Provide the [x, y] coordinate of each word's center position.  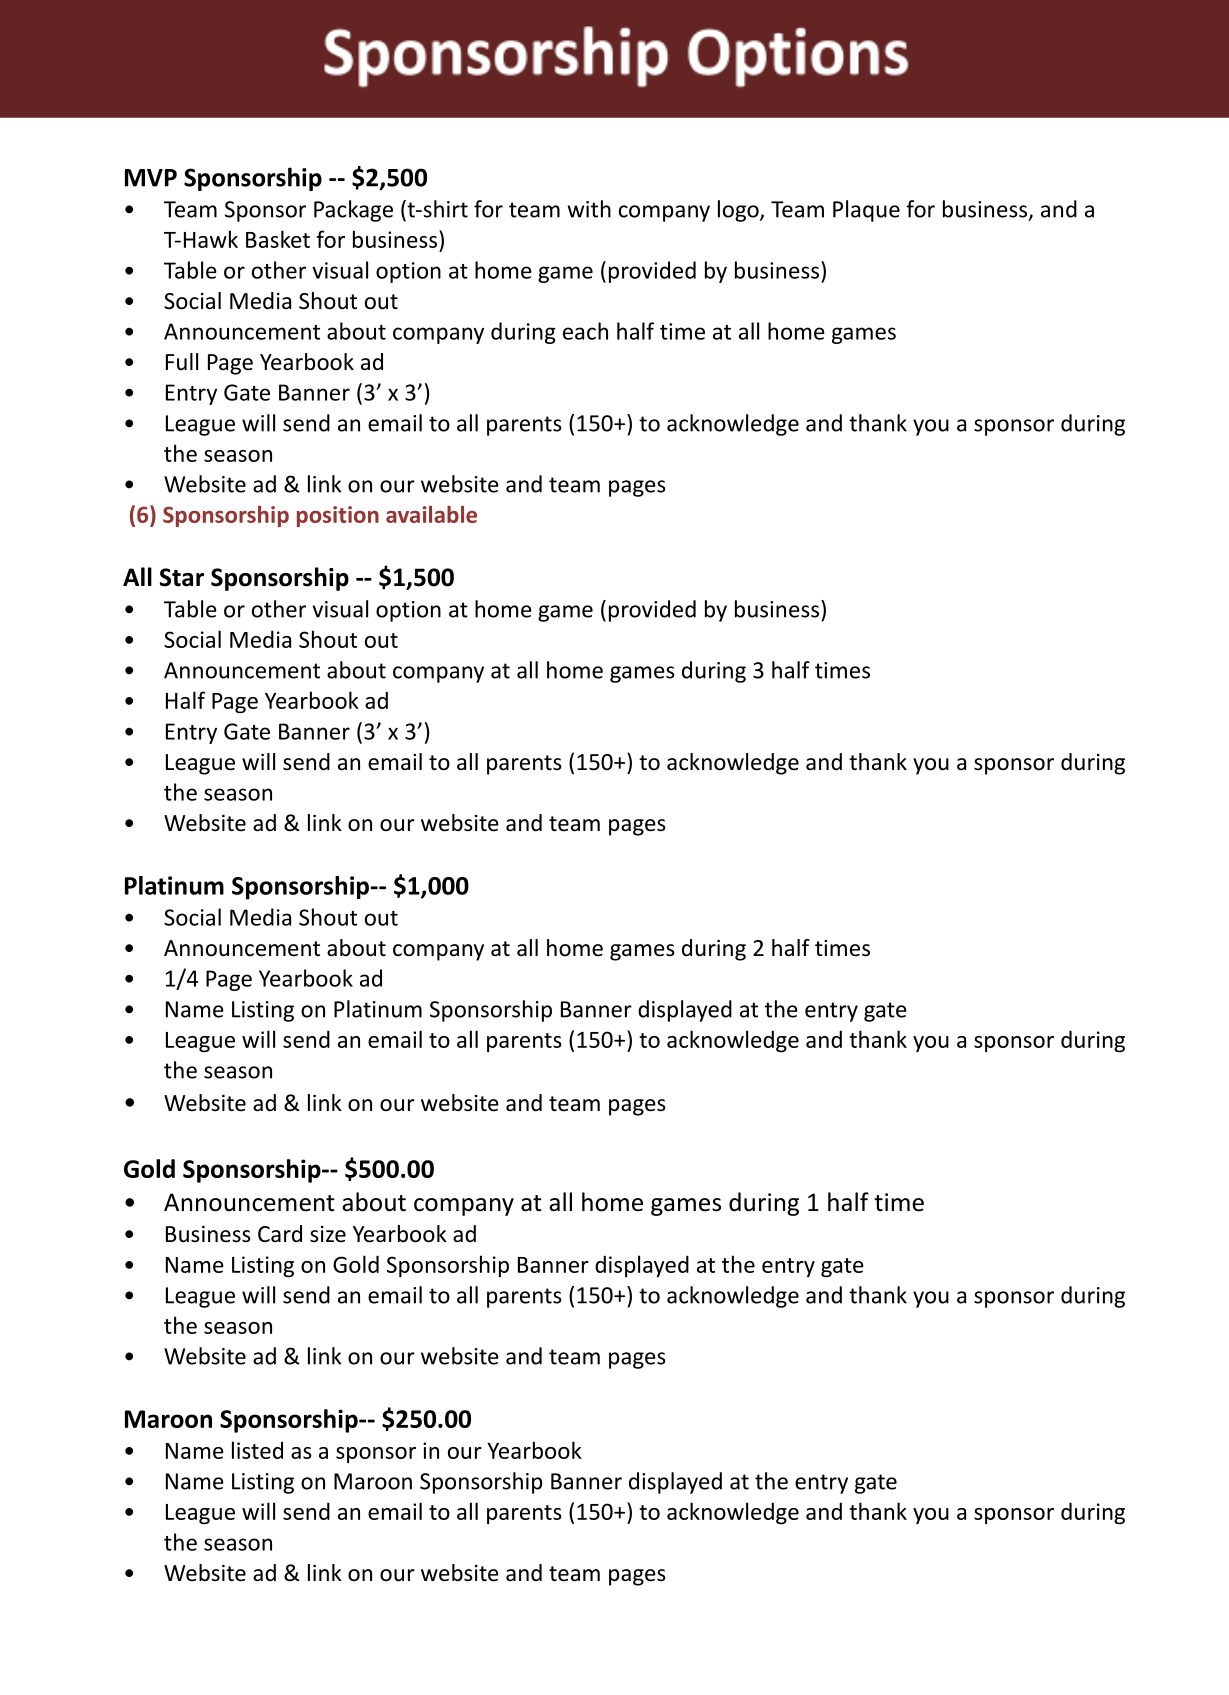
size [328, 1234]
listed [257, 1450]
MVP [151, 178]
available [431, 514]
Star [182, 577]
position [338, 516]
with [589, 209]
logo [739, 211]
